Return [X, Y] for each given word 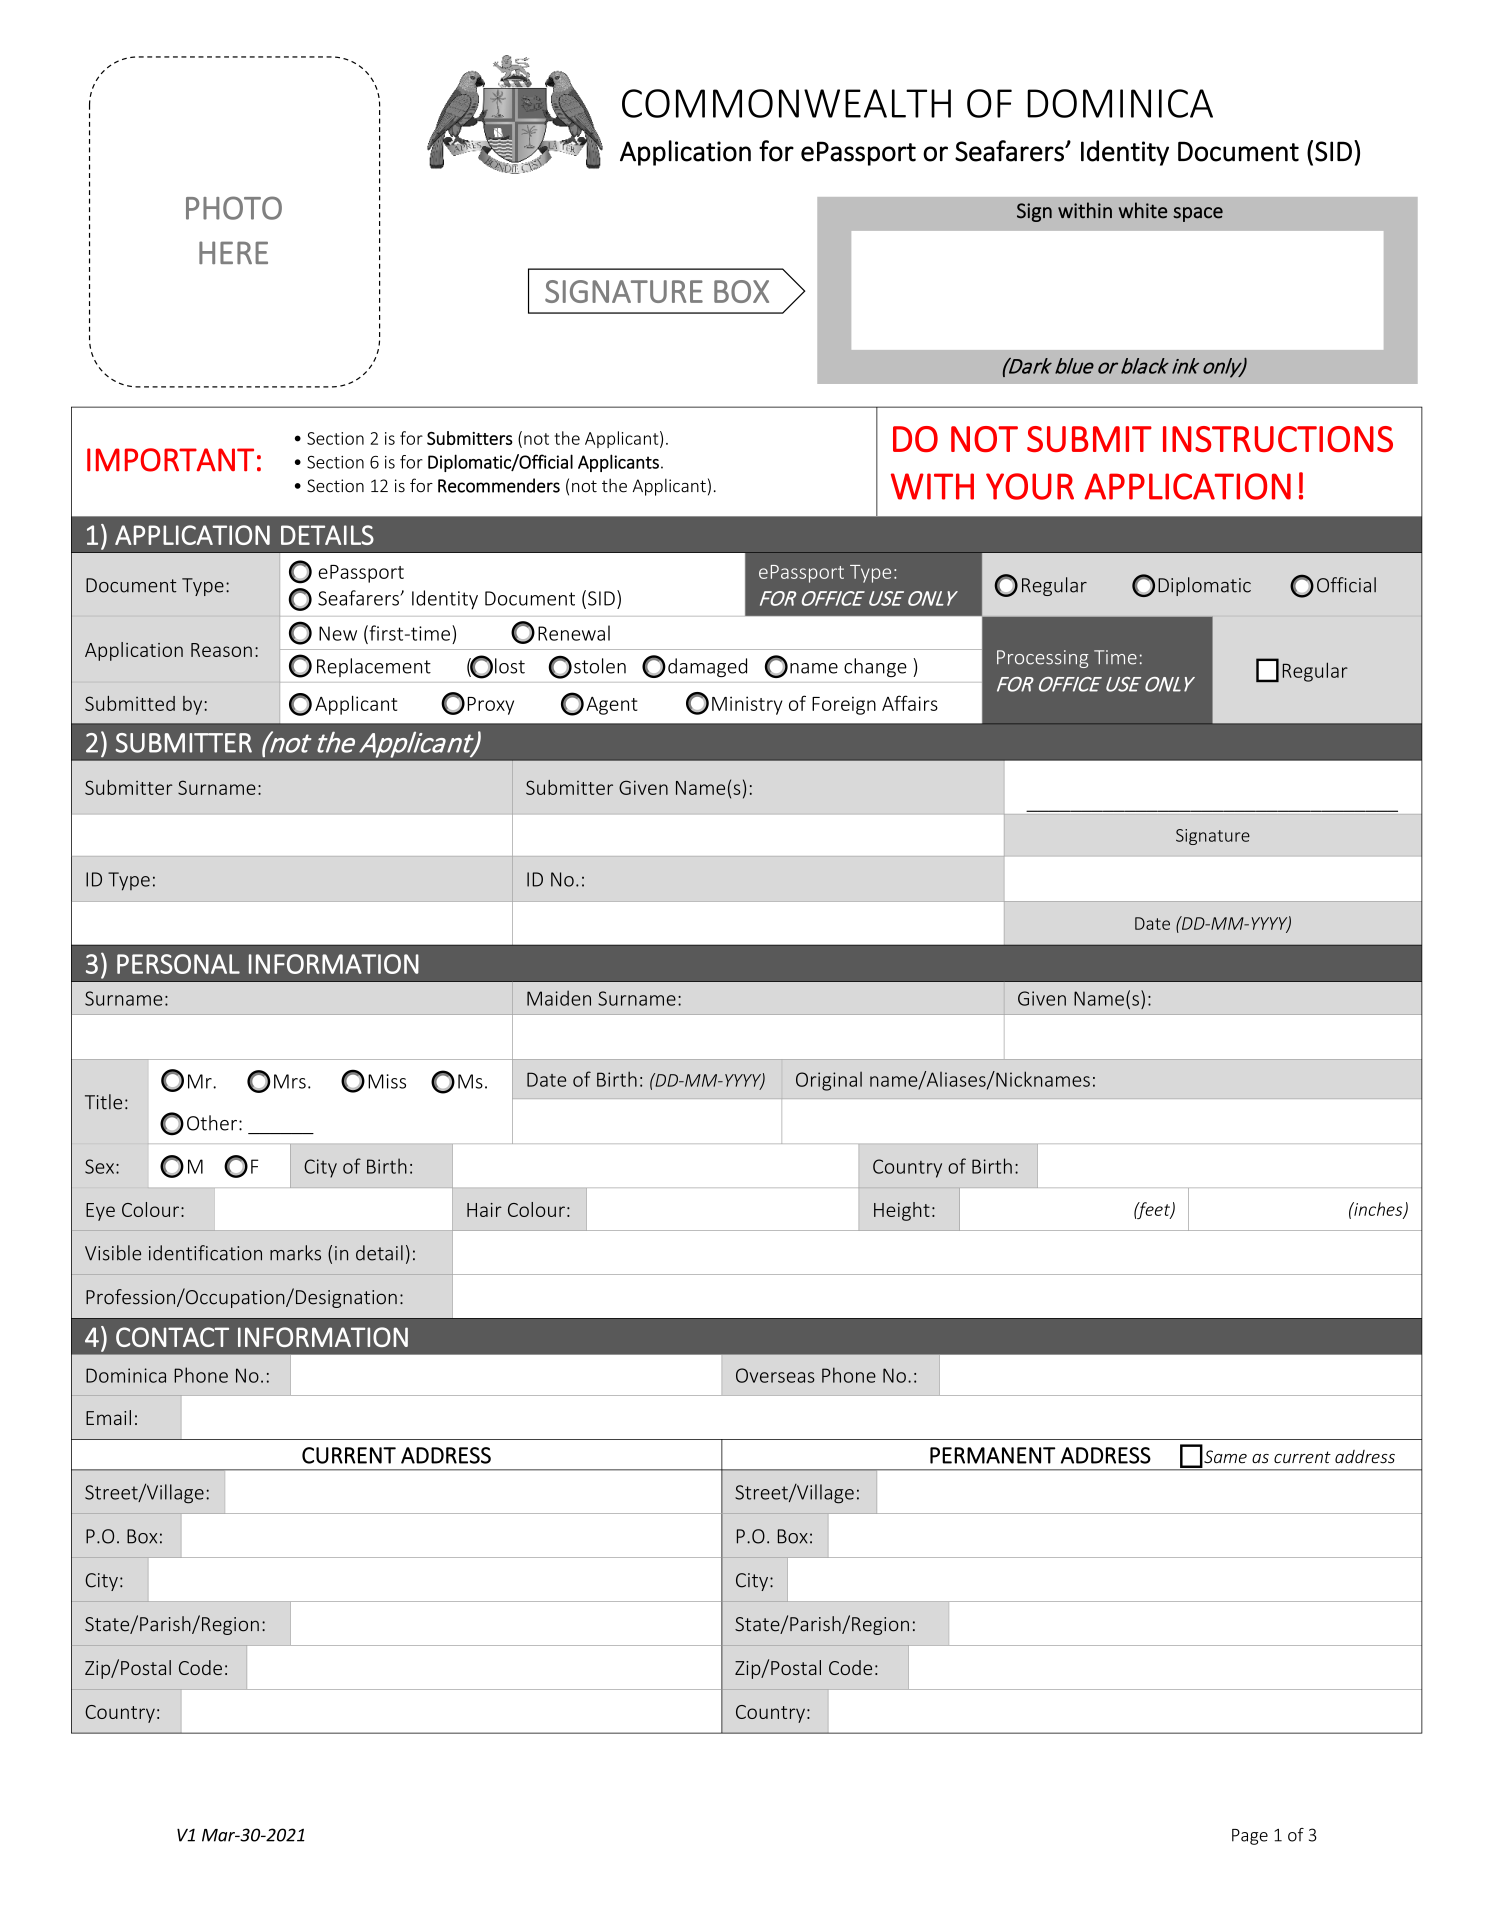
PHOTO [234, 208]
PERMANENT [993, 1455]
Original [829, 1081]
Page [1250, 1837]
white [1143, 210]
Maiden [559, 998]
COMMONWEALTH [786, 103]
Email [108, 1417]
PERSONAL [178, 964]
